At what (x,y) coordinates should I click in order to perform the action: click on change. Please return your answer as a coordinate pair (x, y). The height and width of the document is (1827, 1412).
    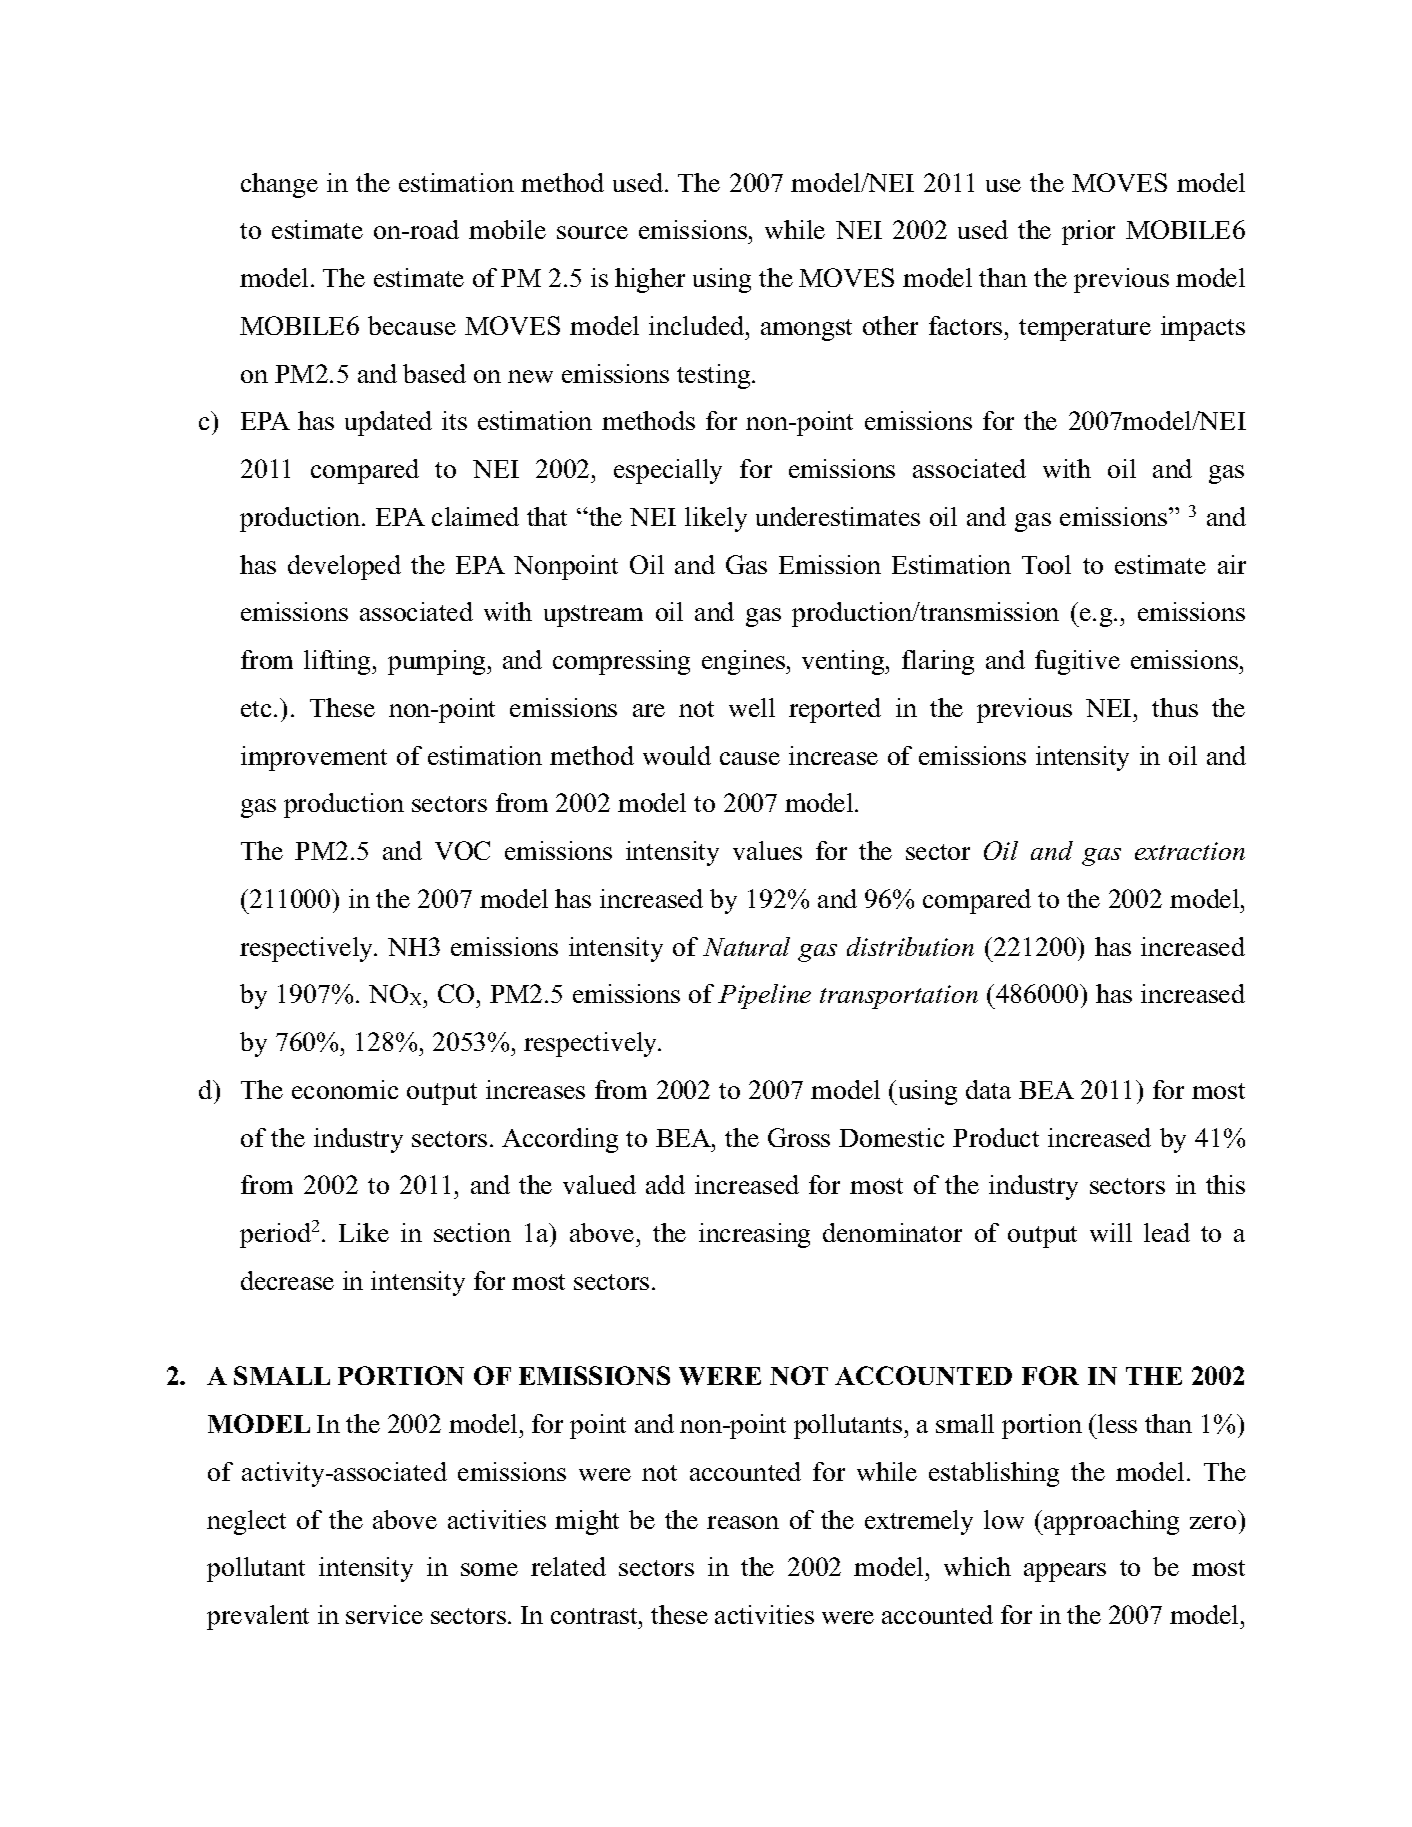
    Looking at the image, I should click on (279, 185).
